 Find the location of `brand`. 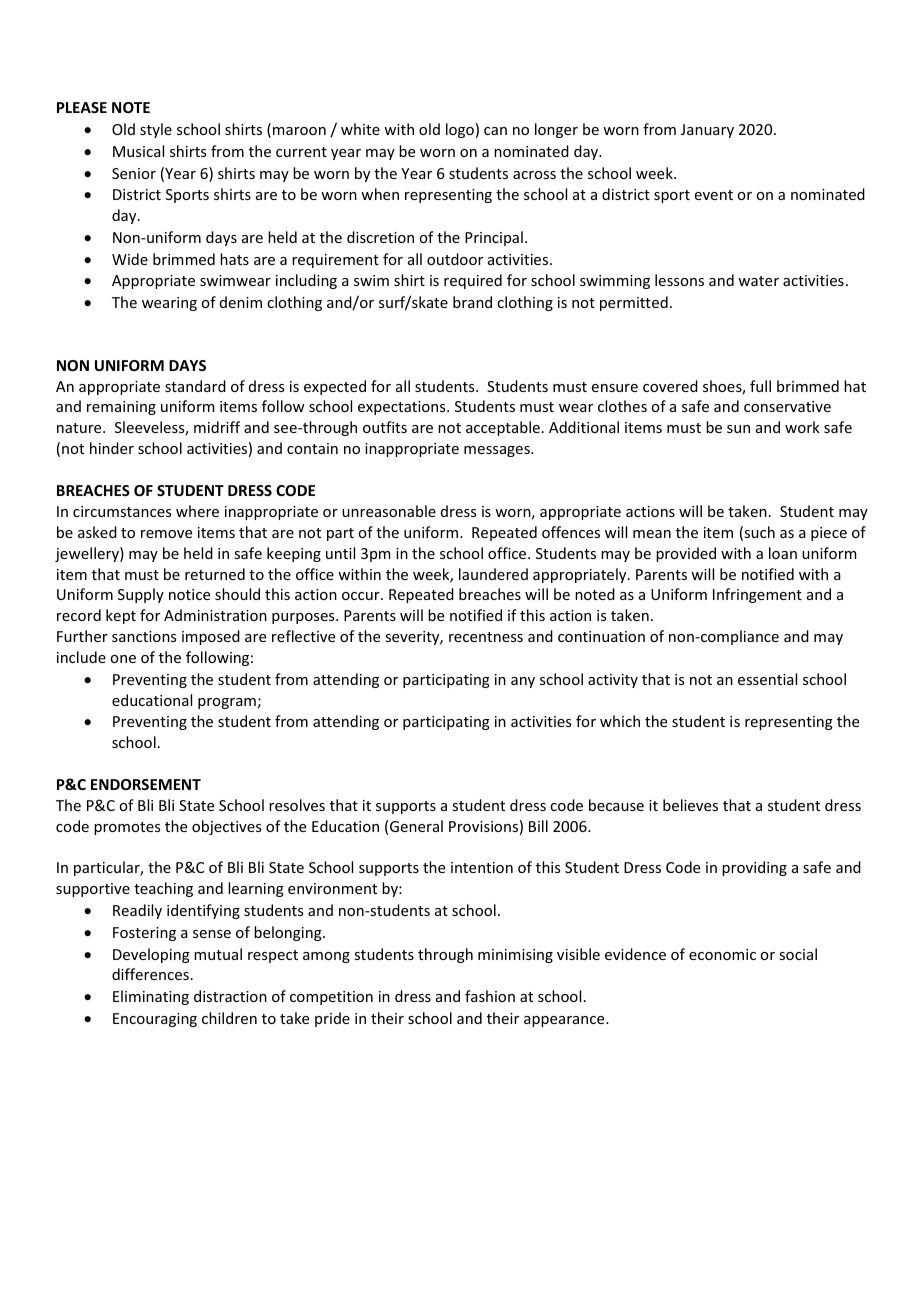

brand is located at coordinates (472, 302).
